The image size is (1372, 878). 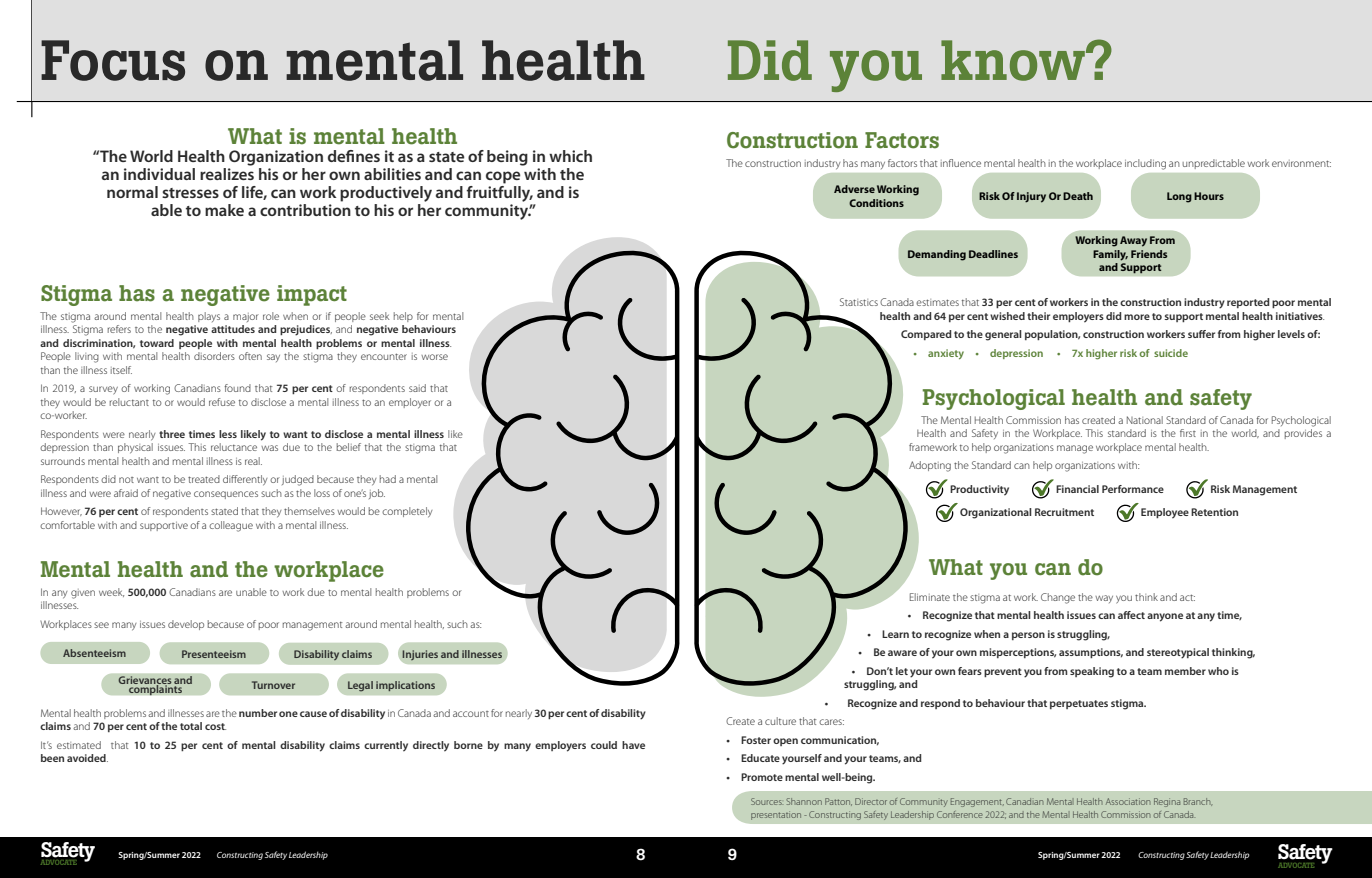 What do you see at coordinates (859, 302) in the image?
I see `Statistics` at bounding box center [859, 302].
